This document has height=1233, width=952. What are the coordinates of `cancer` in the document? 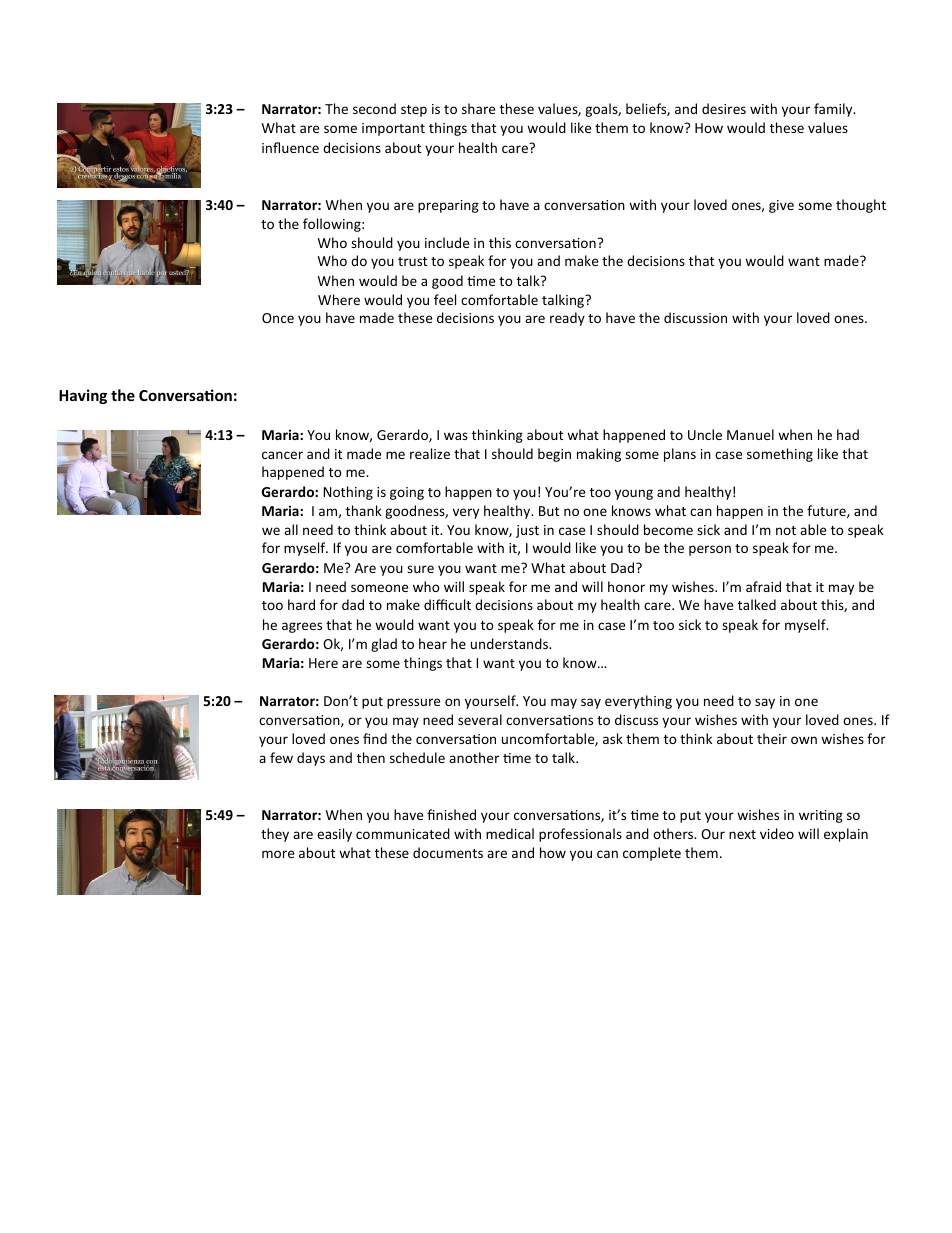 It's located at (282, 455).
